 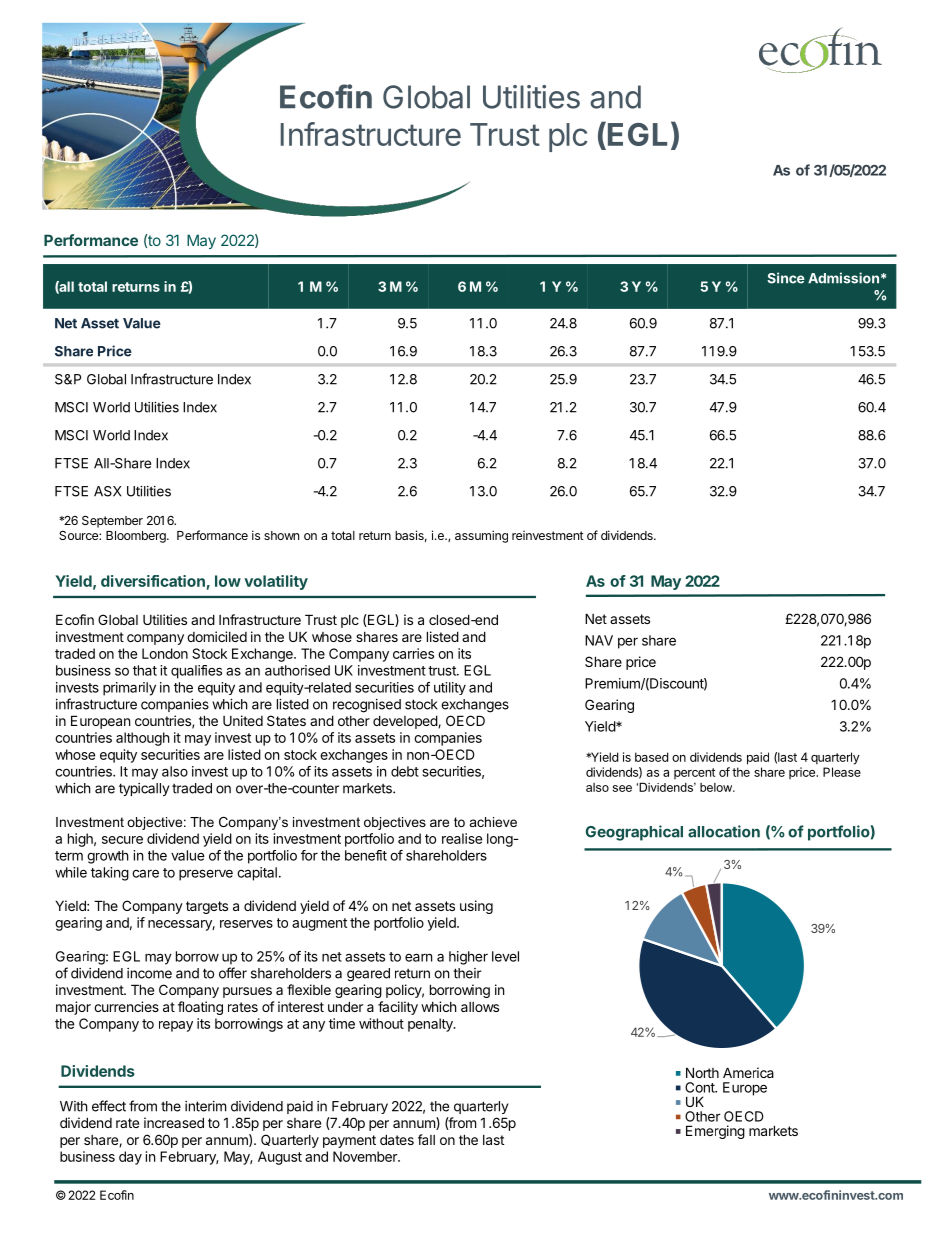 I want to click on allocation, so click(x=724, y=831).
